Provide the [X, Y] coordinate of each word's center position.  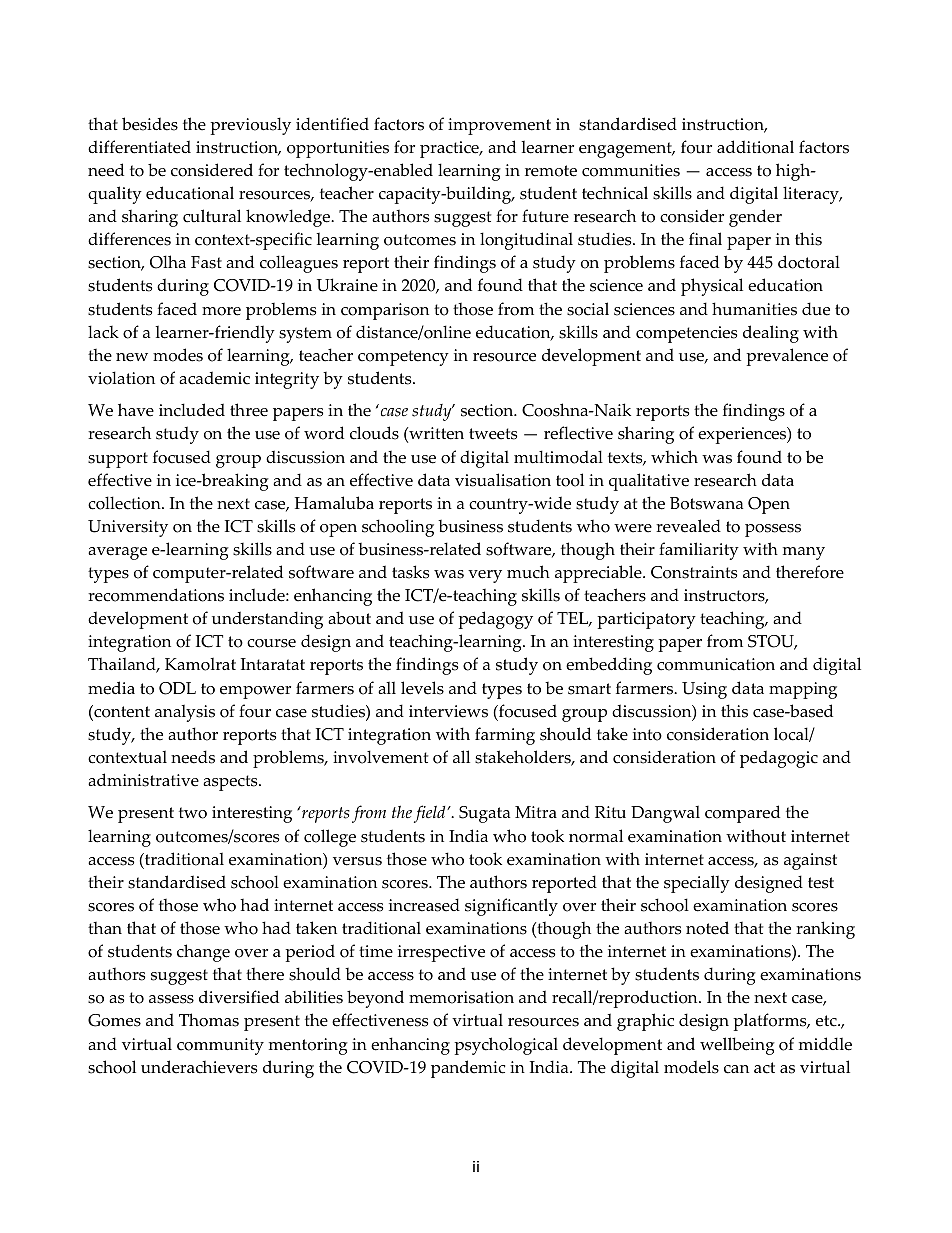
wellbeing [737, 1046]
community [220, 1046]
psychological [506, 1046]
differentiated [139, 147]
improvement [499, 126]
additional [755, 147]
